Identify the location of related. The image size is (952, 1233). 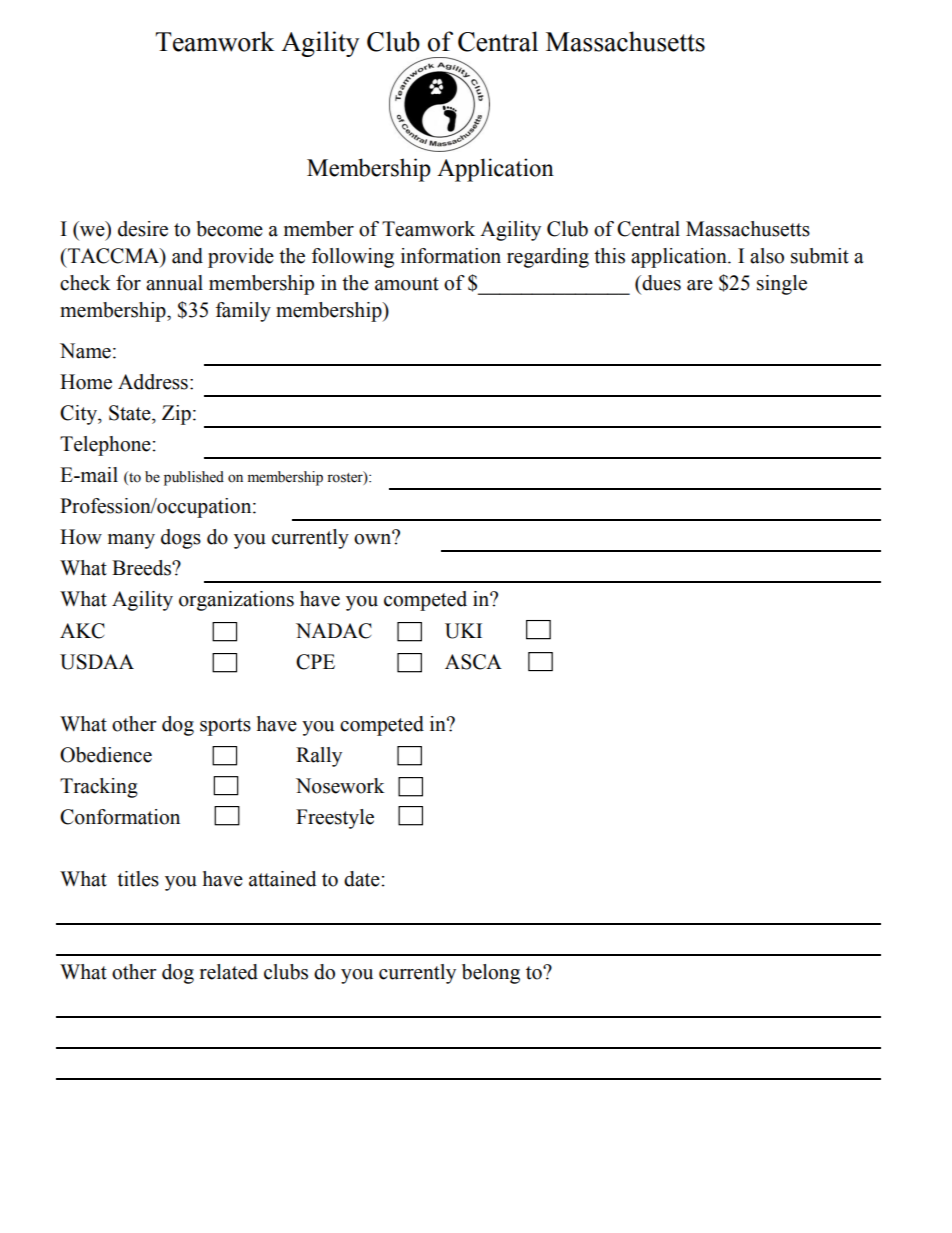
(229, 972).
